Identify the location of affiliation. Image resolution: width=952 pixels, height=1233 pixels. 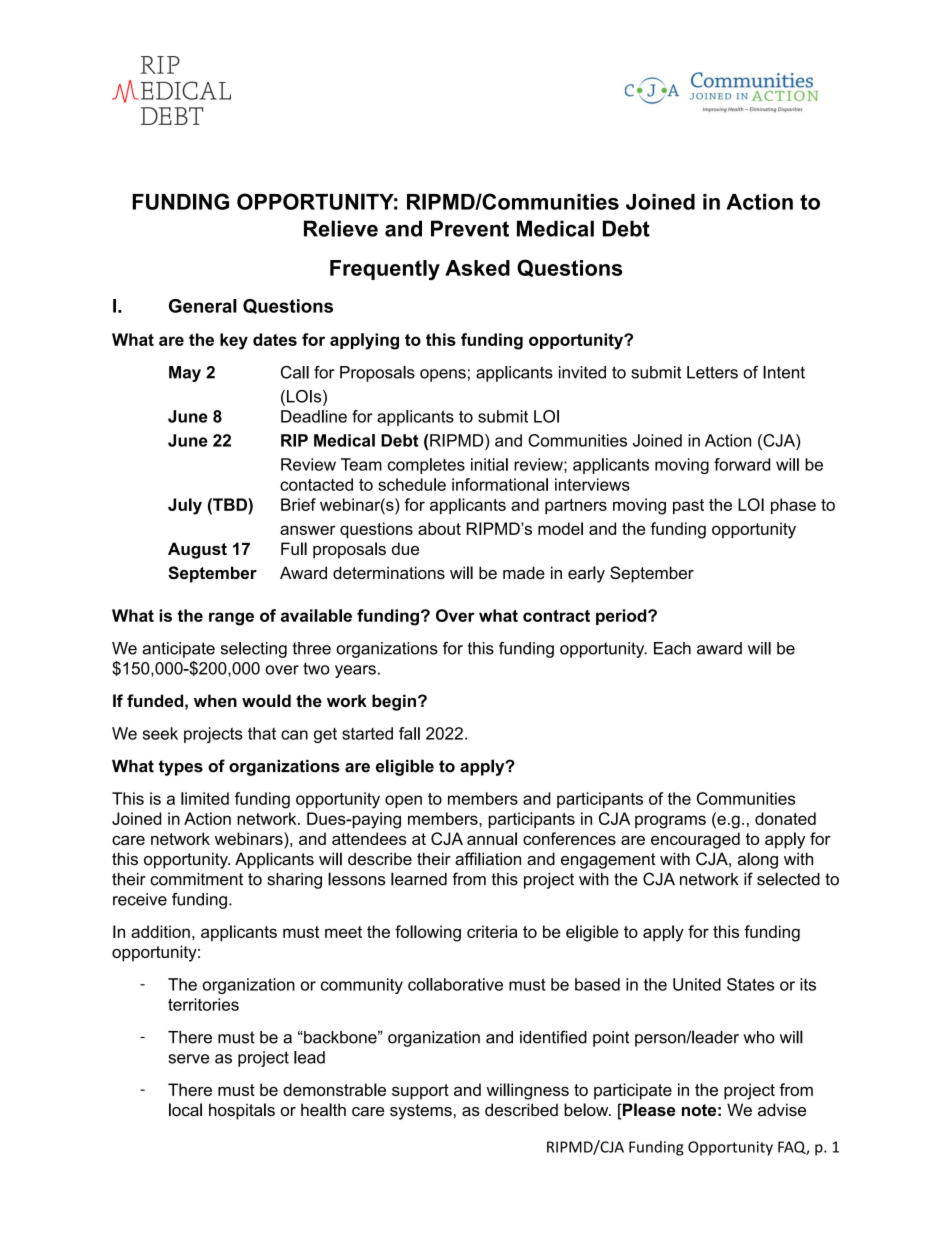
(488, 859).
